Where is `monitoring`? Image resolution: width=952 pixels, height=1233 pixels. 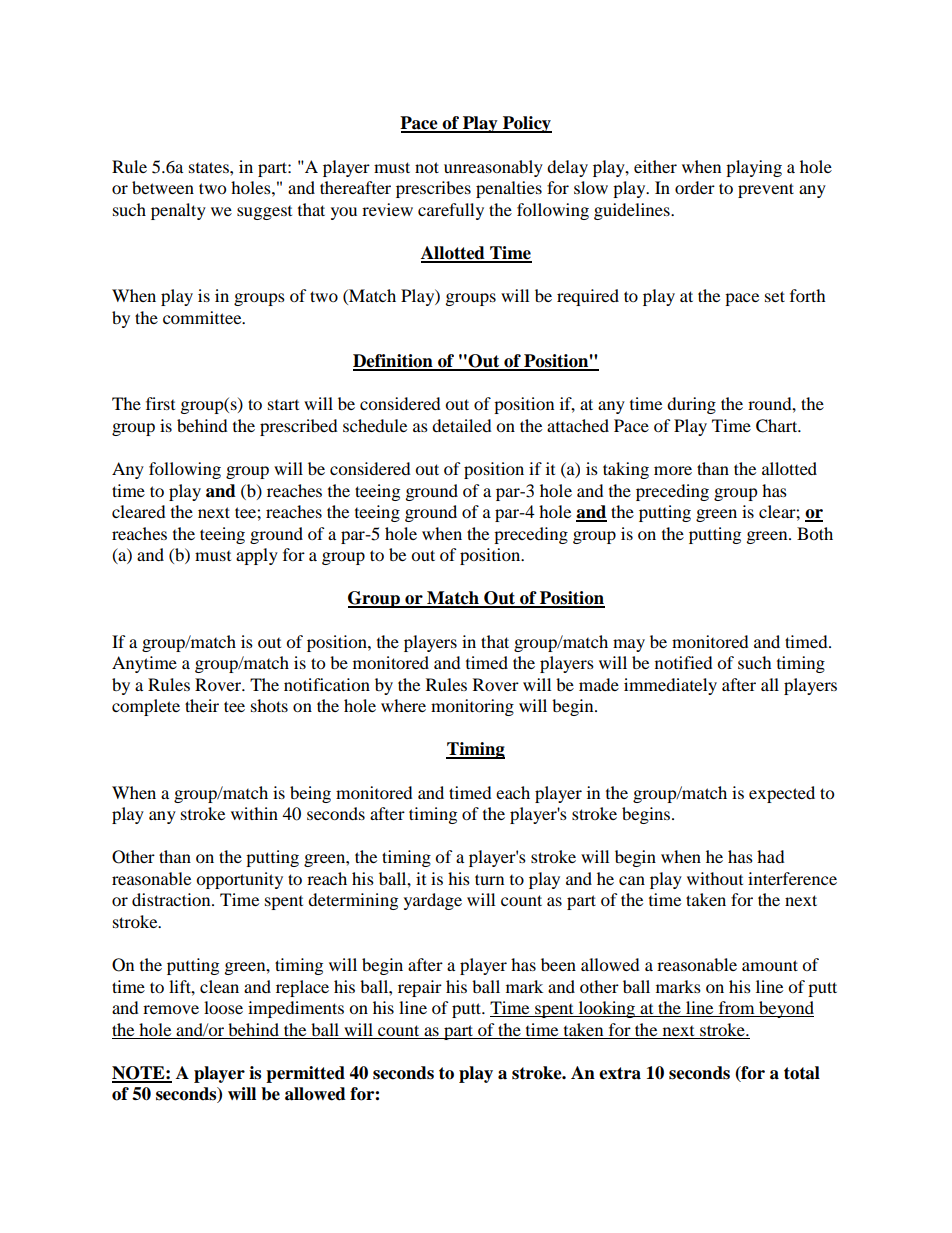 monitoring is located at coordinates (472, 707).
